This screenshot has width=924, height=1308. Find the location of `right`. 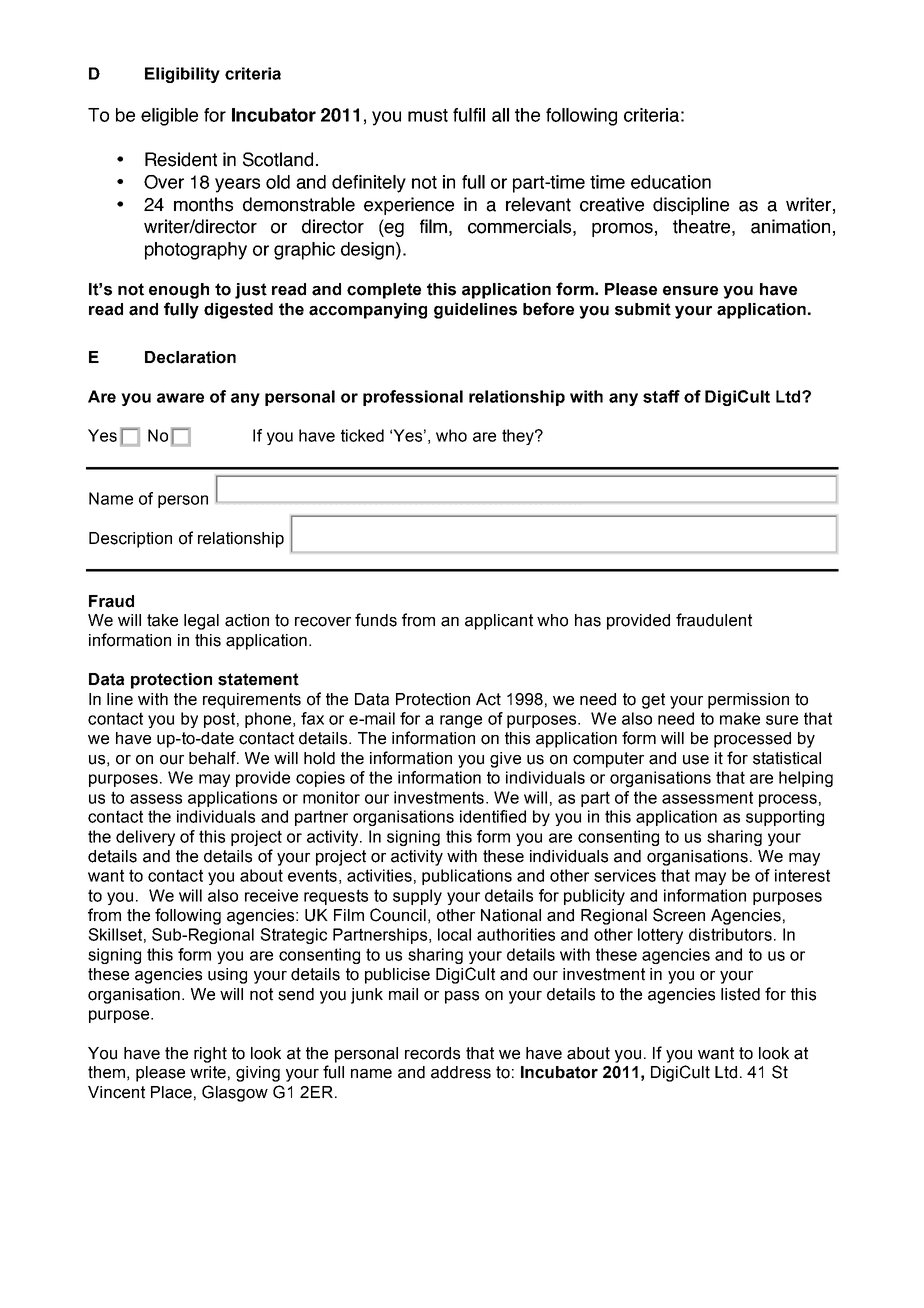

right is located at coordinates (210, 1055).
